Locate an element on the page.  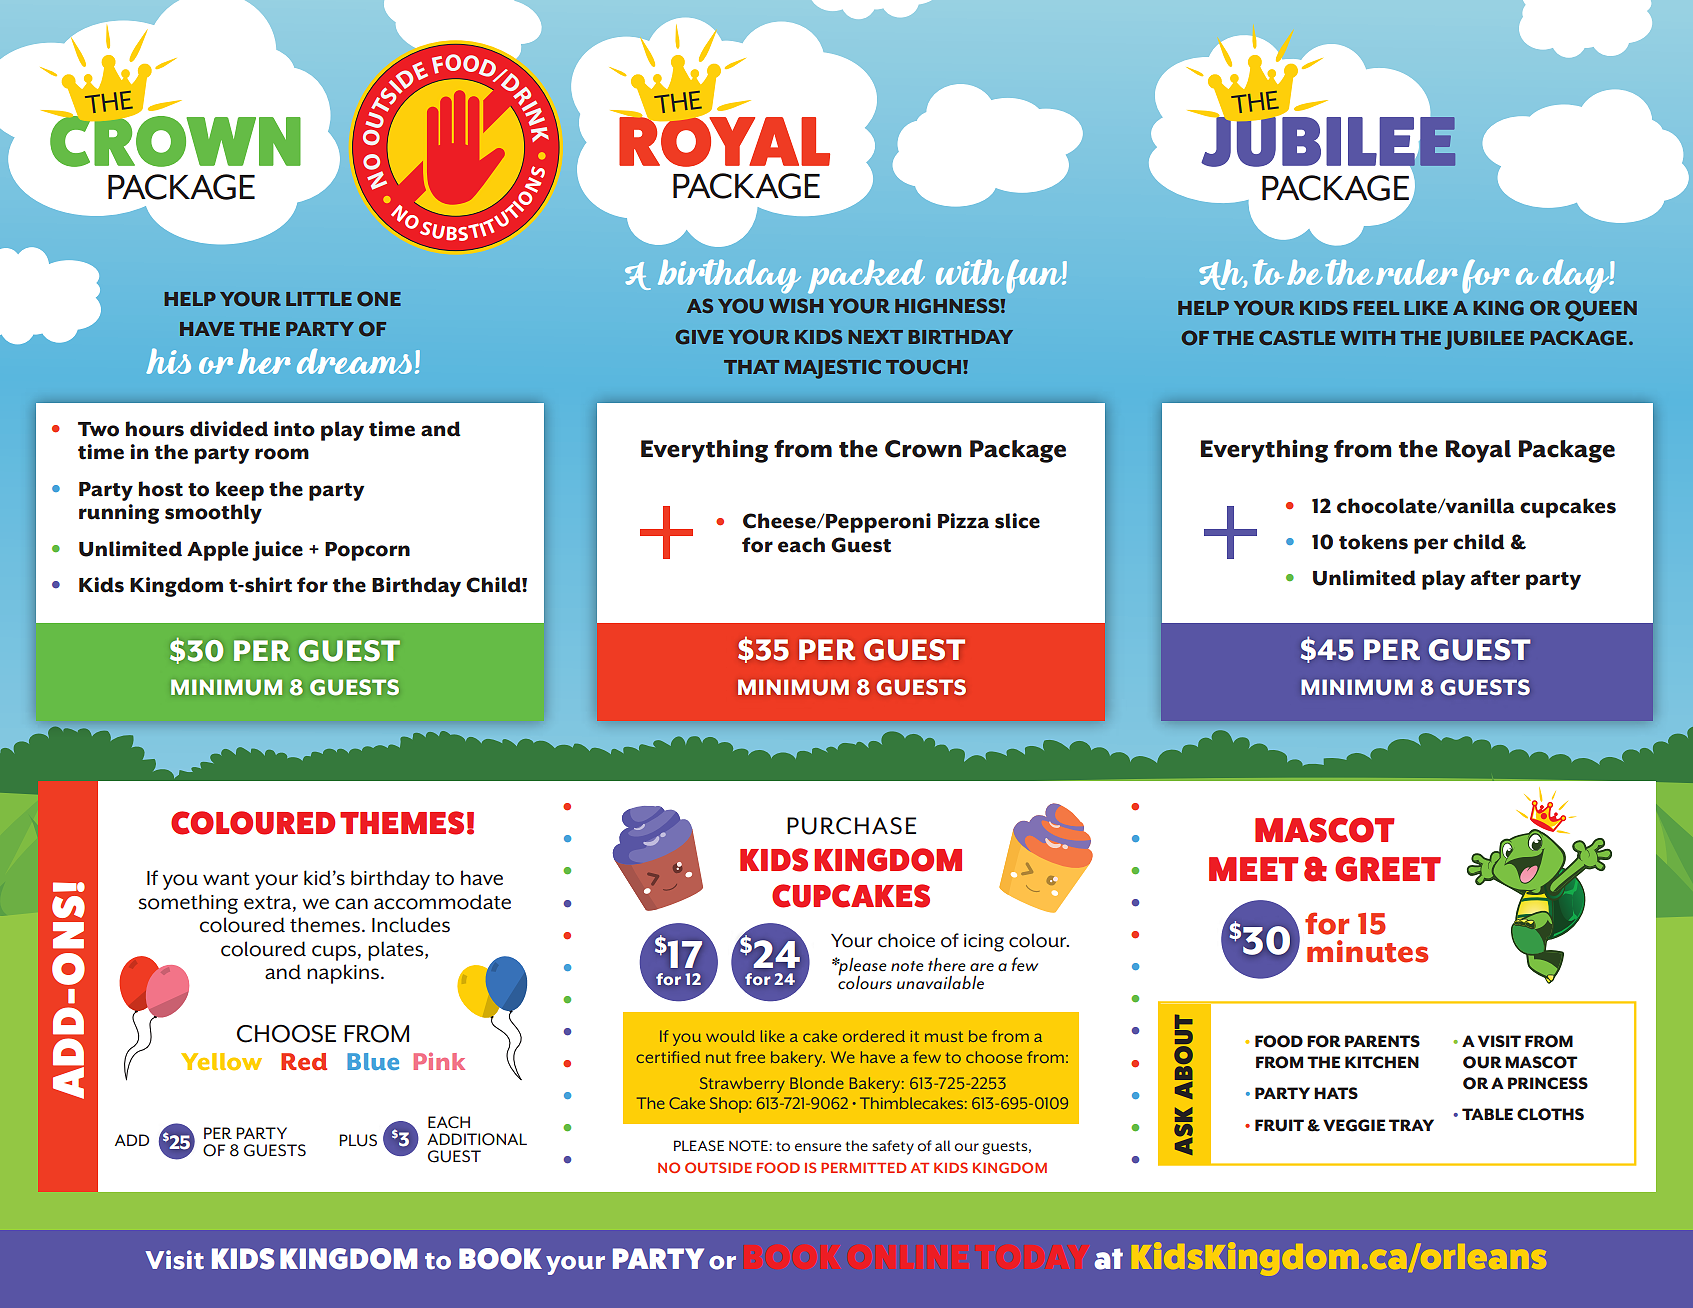
FEEL is located at coordinates (1376, 308).
